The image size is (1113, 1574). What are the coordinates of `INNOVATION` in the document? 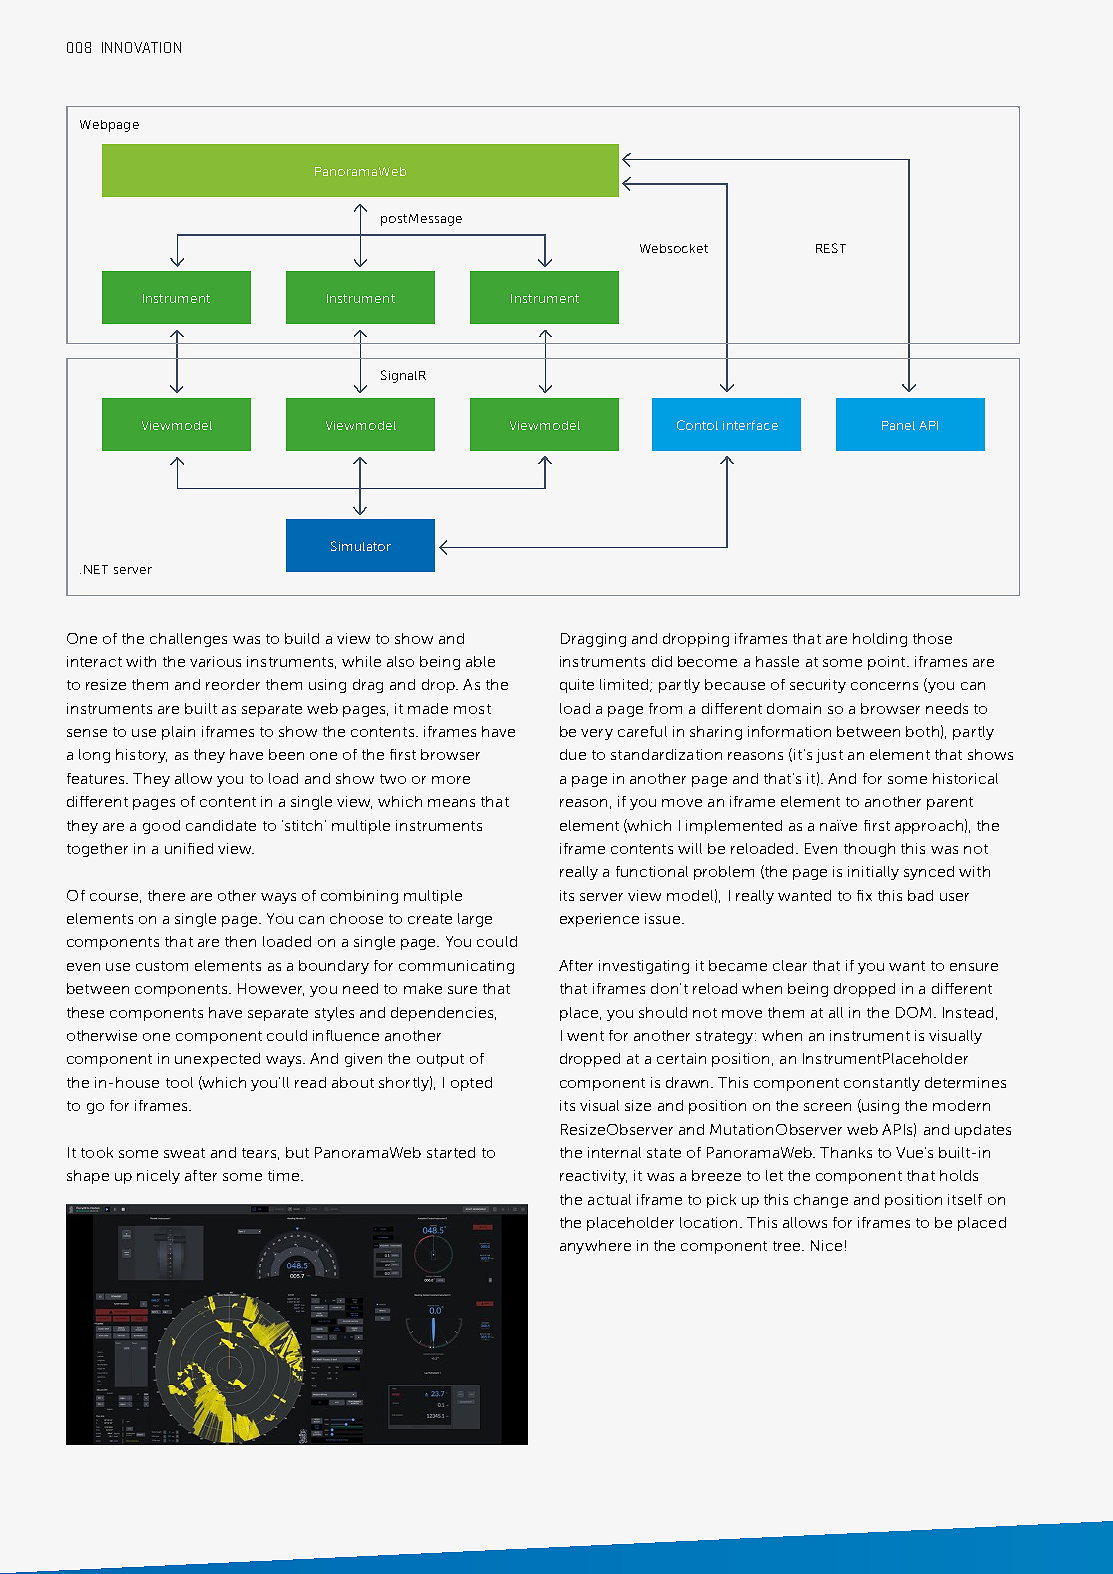 It's located at (141, 47).
